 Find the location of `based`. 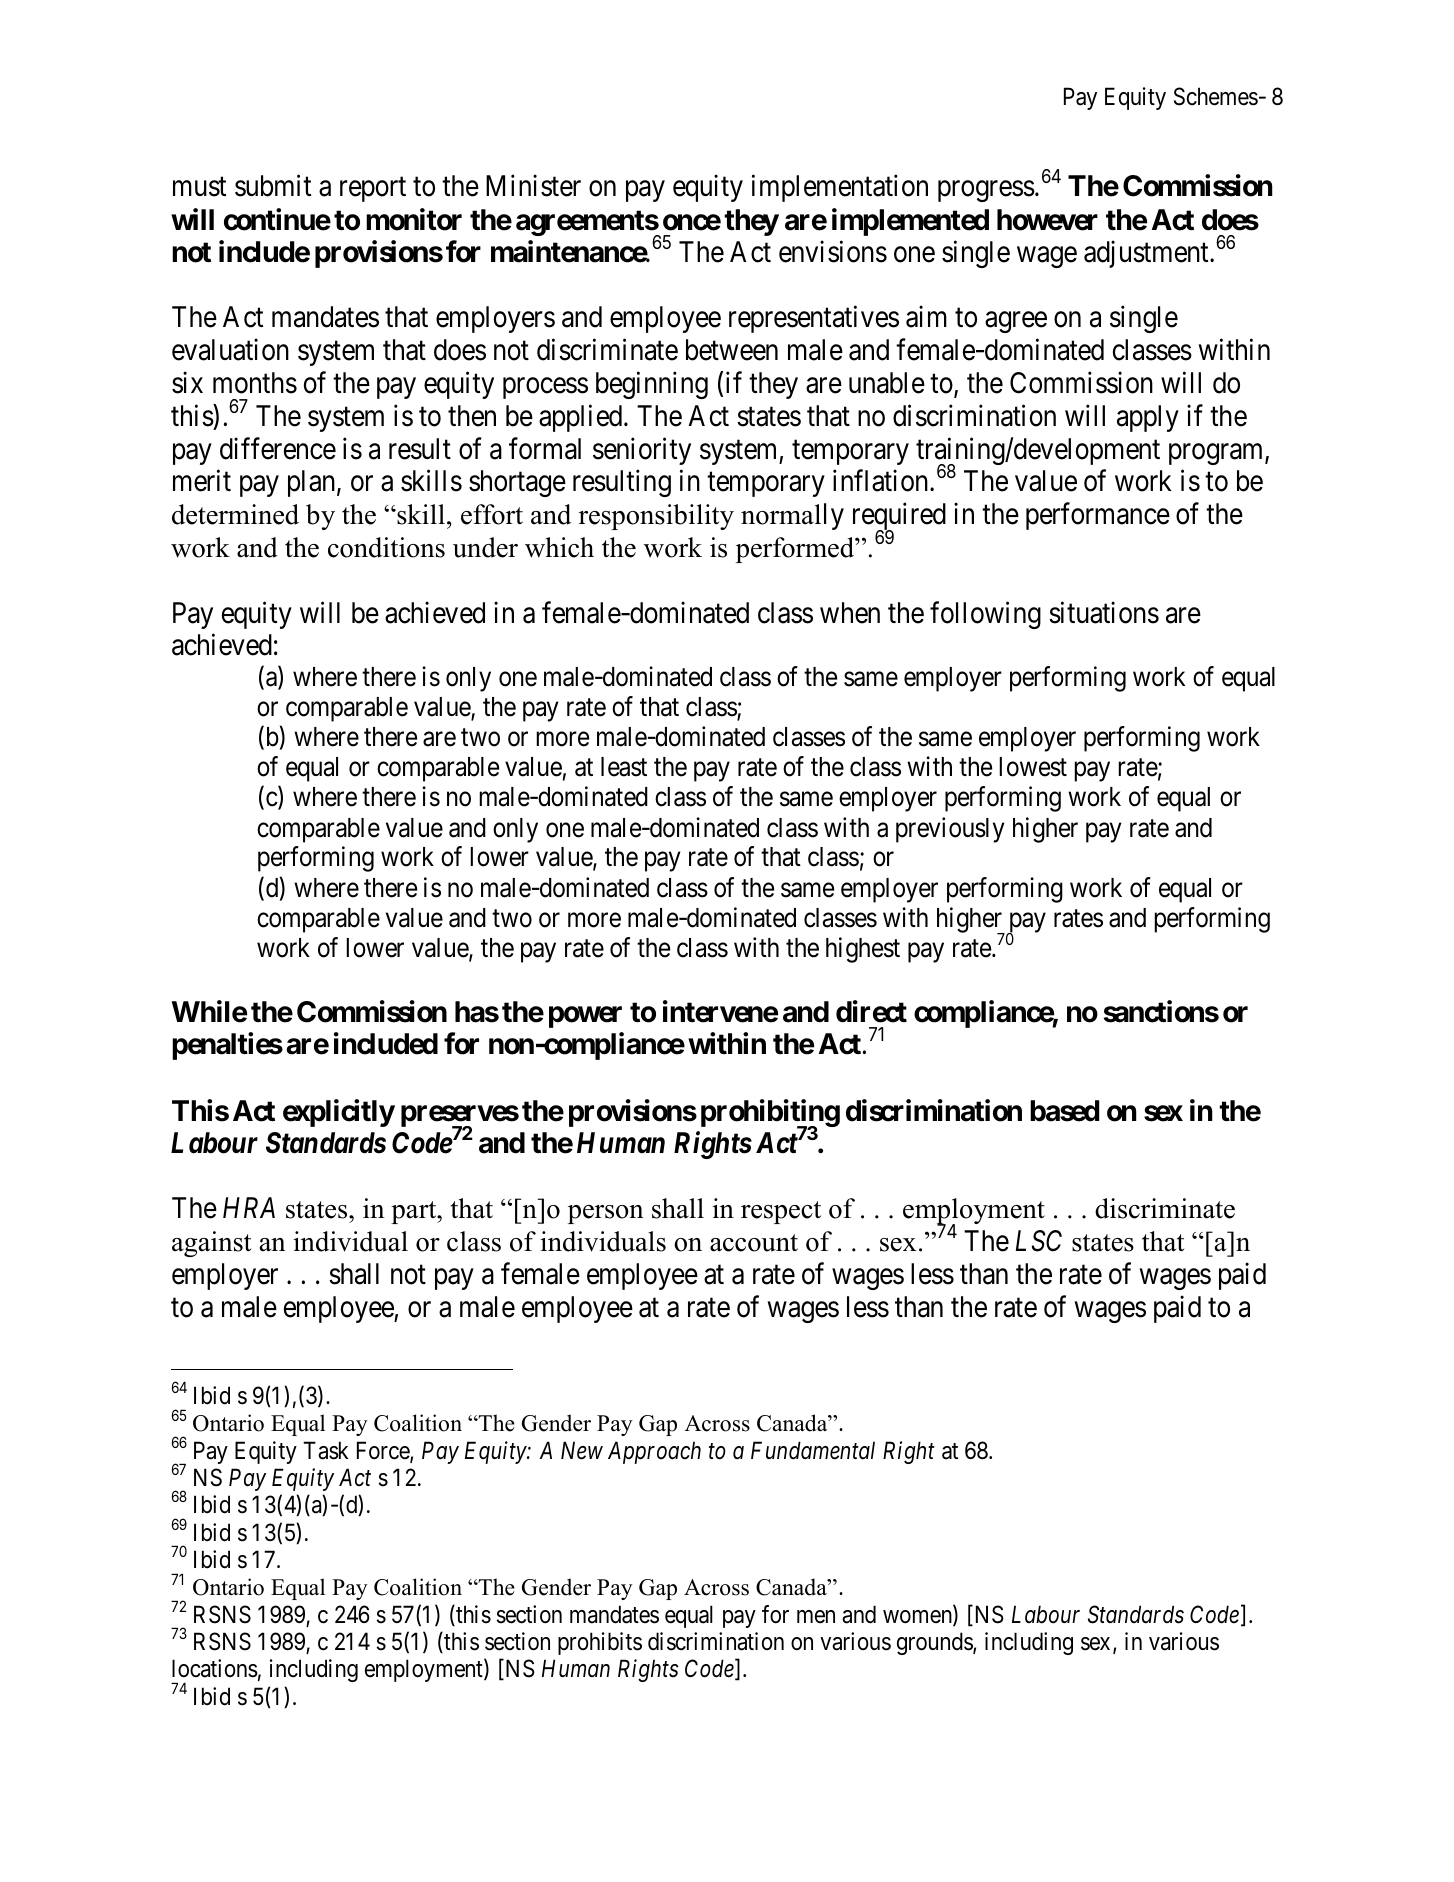

based is located at coordinates (1064, 1111).
